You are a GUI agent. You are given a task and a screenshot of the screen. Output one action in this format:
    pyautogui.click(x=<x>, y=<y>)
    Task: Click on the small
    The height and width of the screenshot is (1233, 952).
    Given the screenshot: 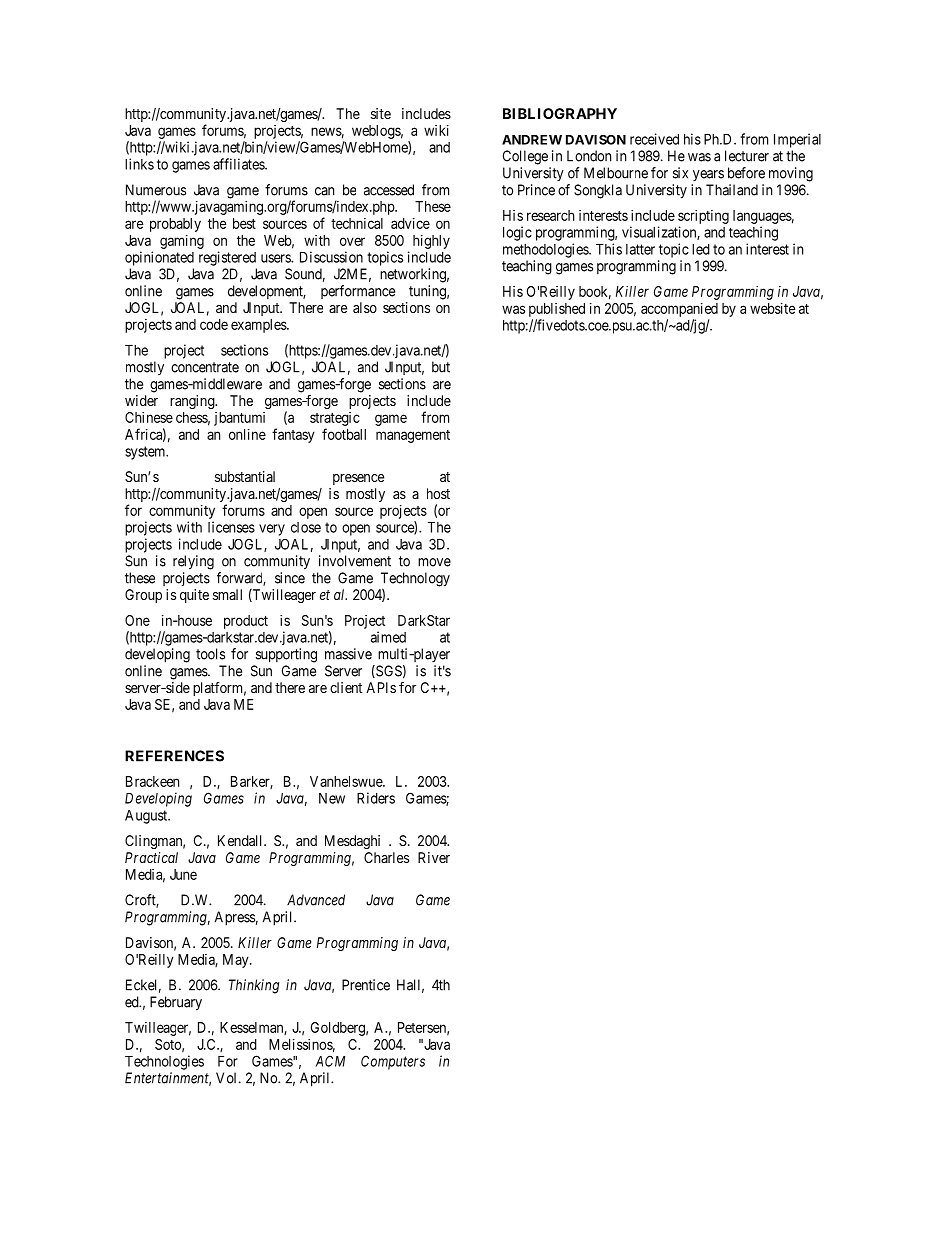 What is the action you would take?
    pyautogui.click(x=227, y=594)
